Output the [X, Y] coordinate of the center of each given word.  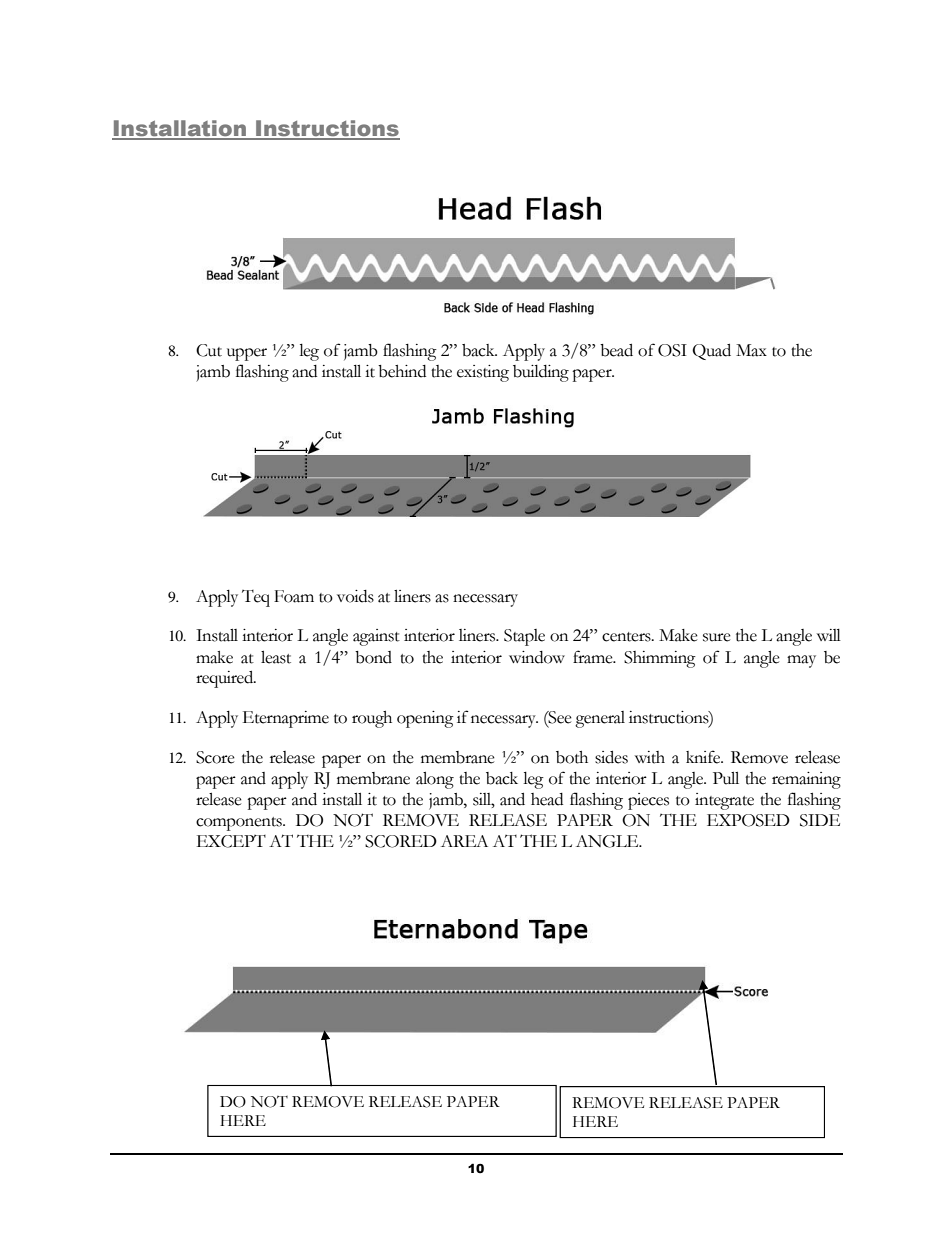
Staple [524, 637]
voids [355, 596]
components [240, 824]
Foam [294, 596]
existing [483, 373]
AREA [464, 841]
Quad [711, 352]
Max [751, 350]
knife [704, 757]
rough [372, 719]
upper [247, 354]
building [541, 373]
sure [717, 637]
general [600, 719]
